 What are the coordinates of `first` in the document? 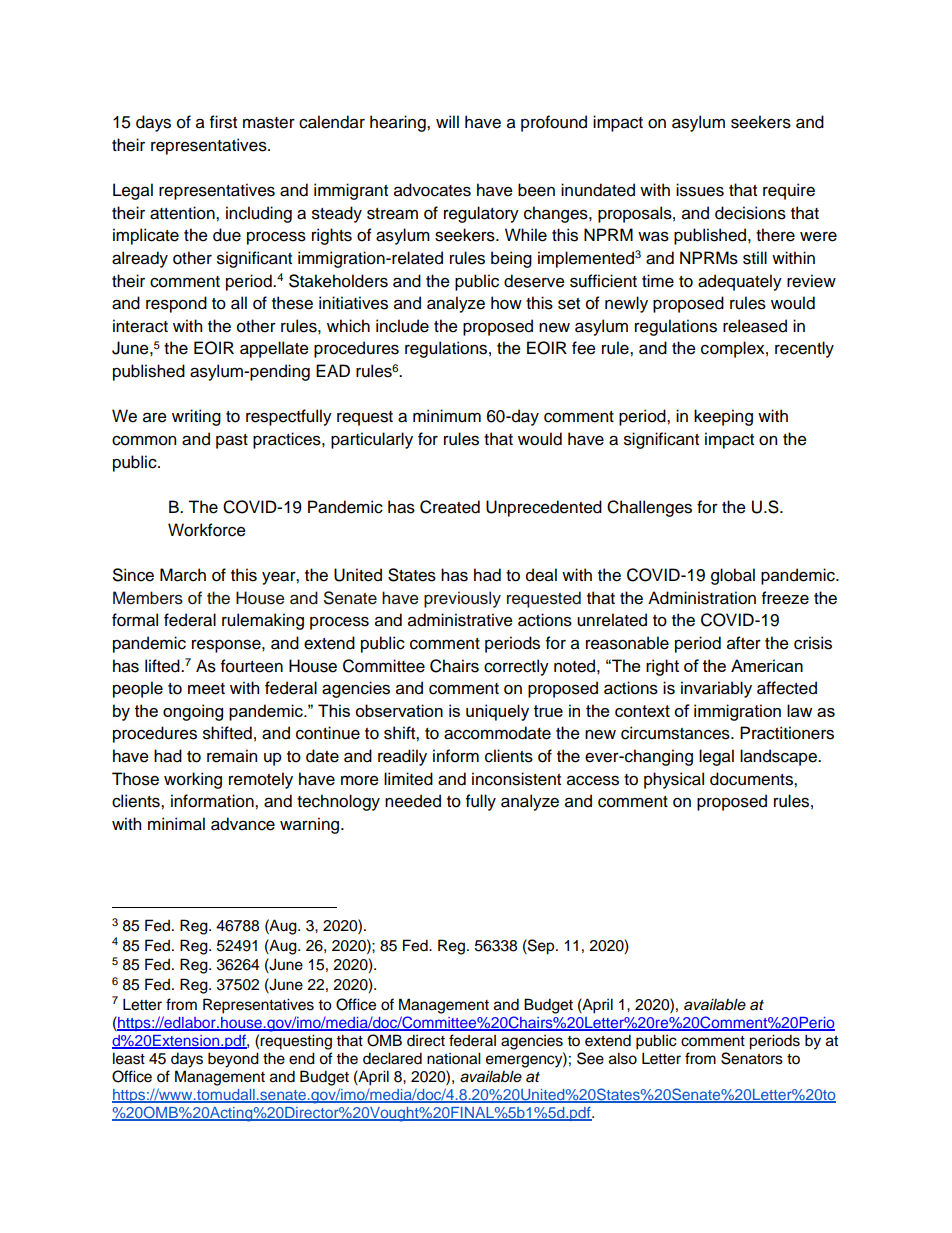 It's located at (223, 122).
